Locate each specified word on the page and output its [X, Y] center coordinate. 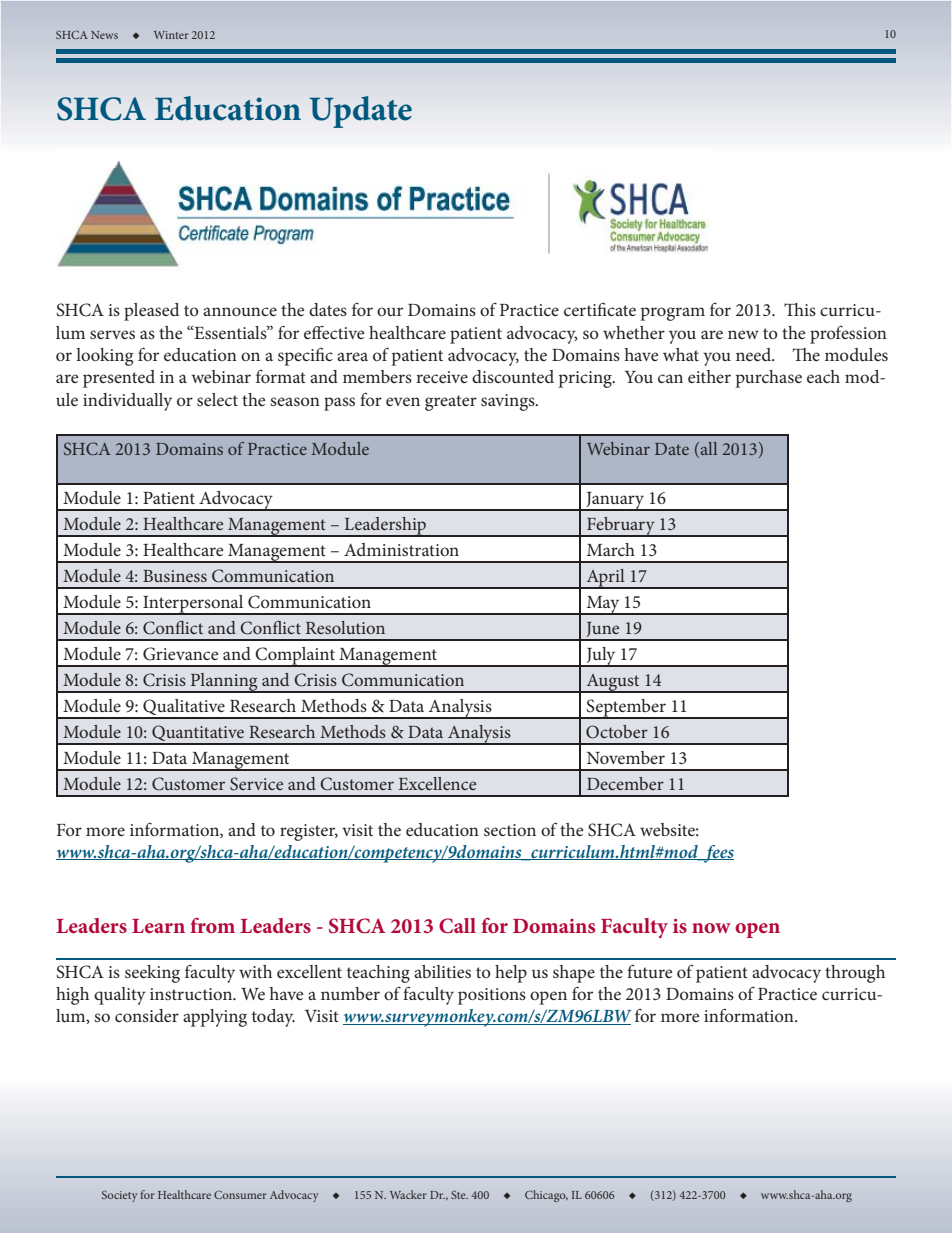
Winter [171, 35]
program [673, 314]
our [390, 311]
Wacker [408, 1194]
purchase [769, 379]
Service [256, 784]
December [625, 783]
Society [119, 1196]
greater [451, 403]
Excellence [437, 783]
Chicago [546, 1196]
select [217, 399]
